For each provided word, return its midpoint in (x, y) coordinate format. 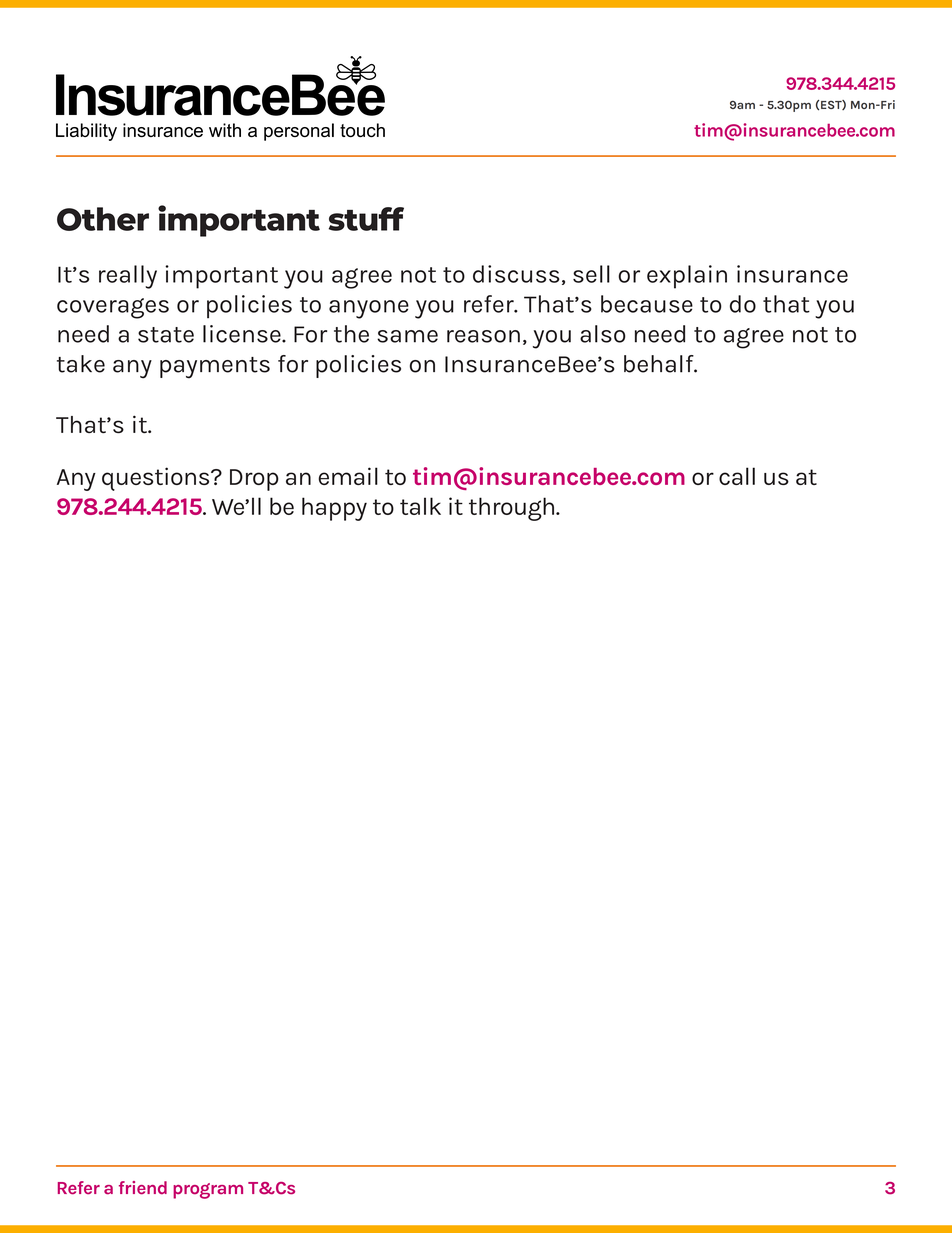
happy (334, 509)
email (348, 476)
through (513, 509)
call (737, 476)
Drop (254, 480)
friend (143, 1188)
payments (215, 368)
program (208, 1191)
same (407, 336)
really (128, 277)
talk (420, 506)
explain (687, 277)
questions (157, 479)
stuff (366, 219)
